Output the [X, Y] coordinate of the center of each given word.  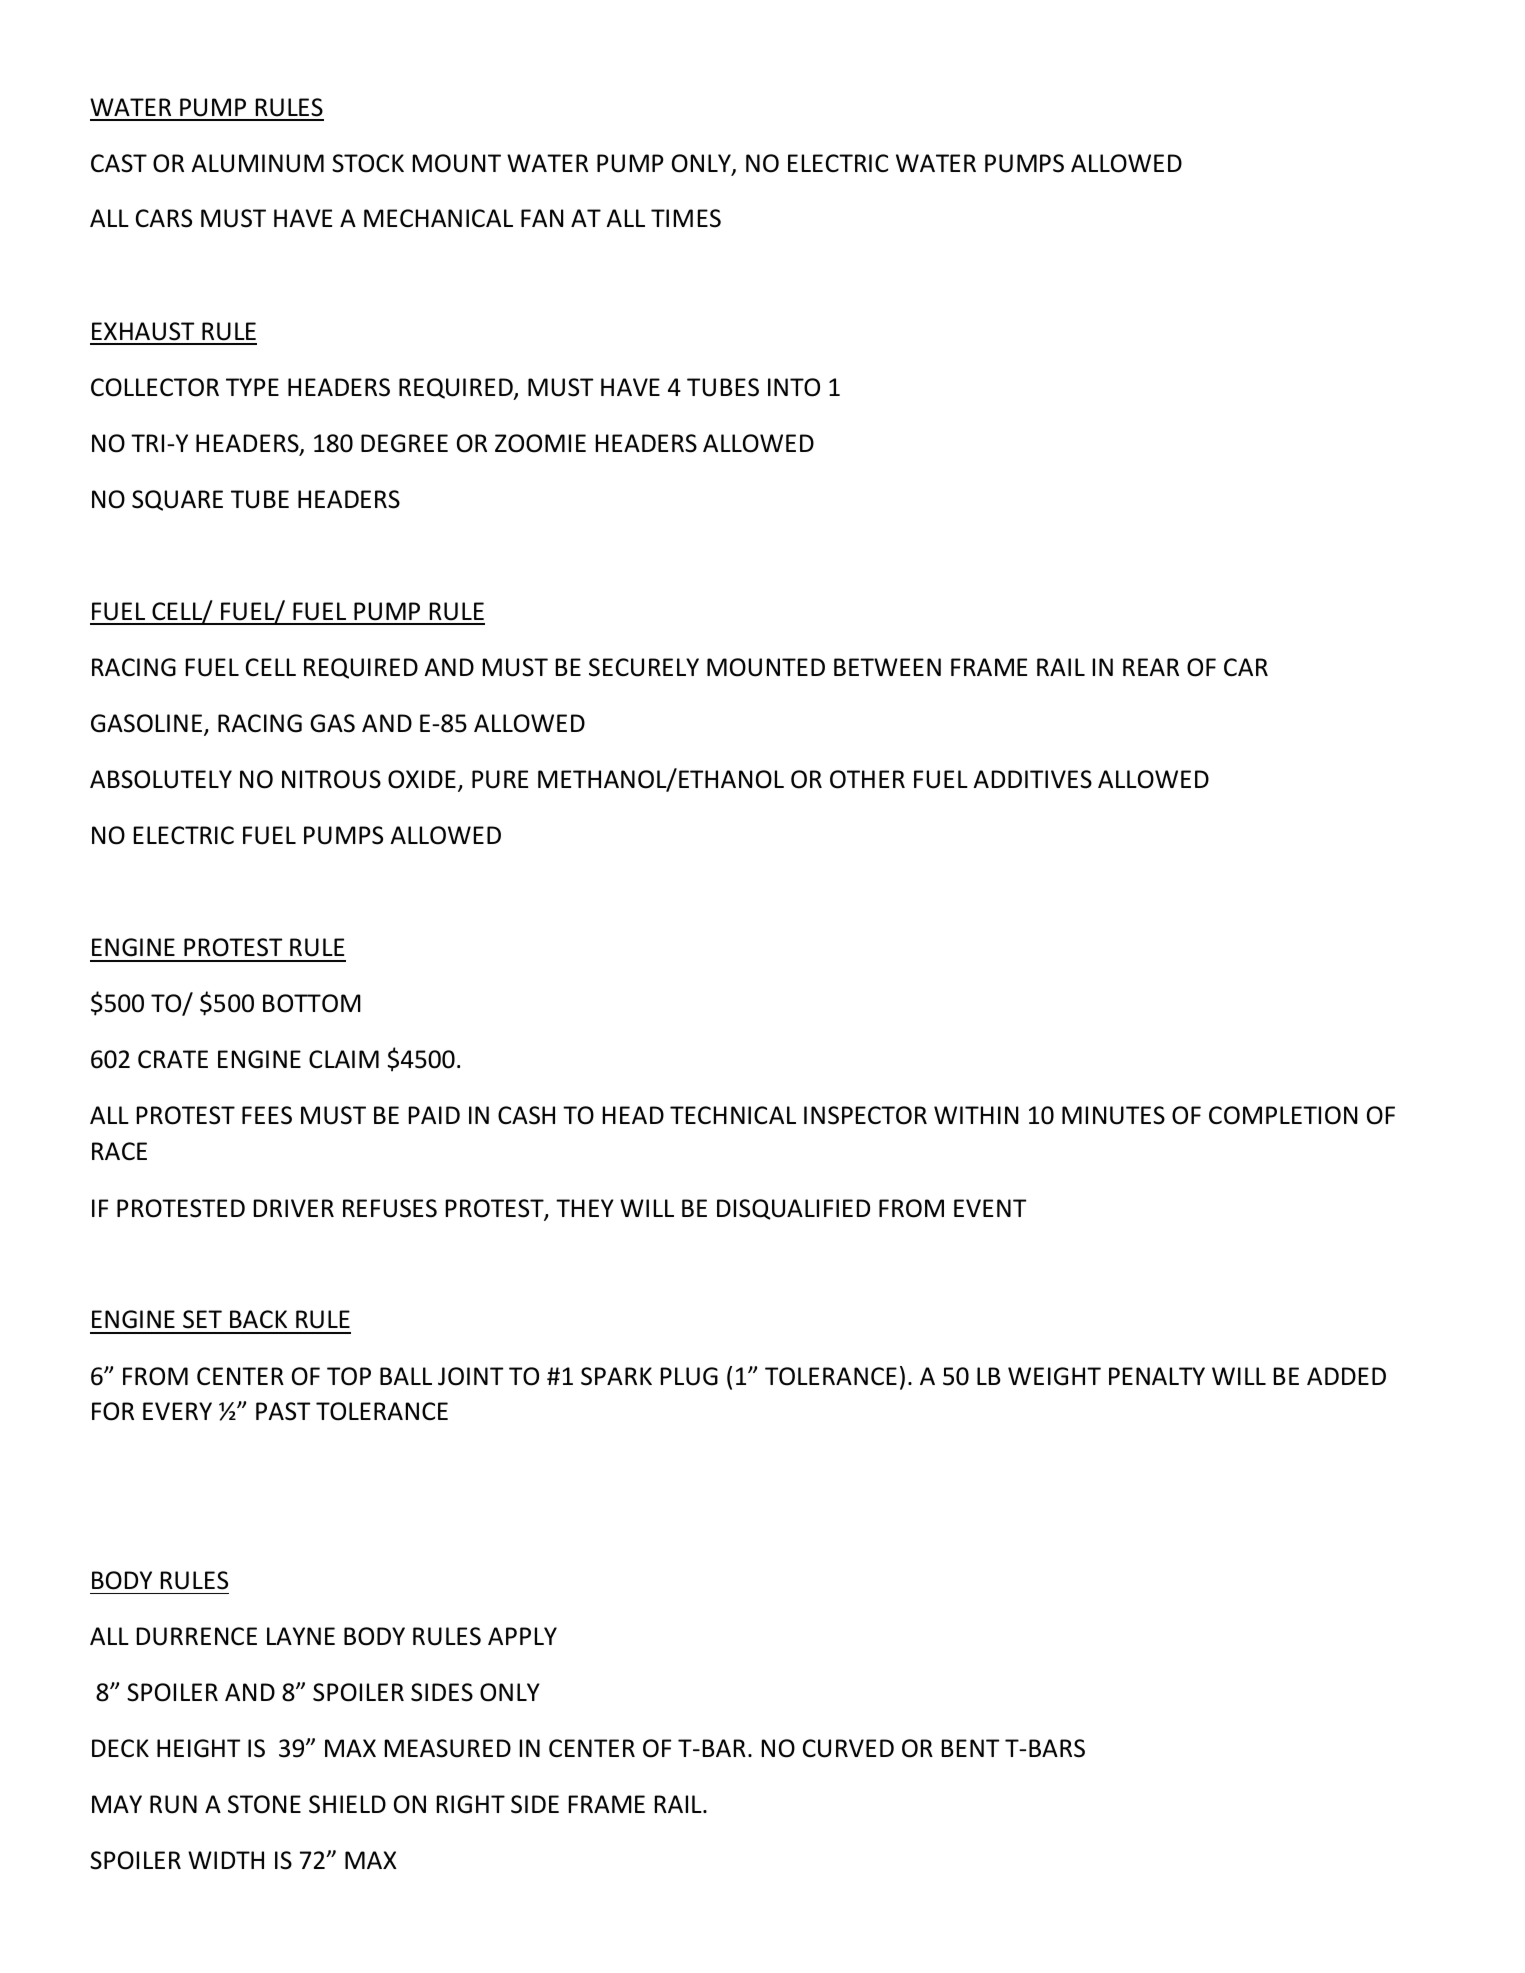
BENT [970, 1748]
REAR [1151, 667]
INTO [794, 387]
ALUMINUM [257, 163]
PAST [283, 1411]
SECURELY [644, 667]
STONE [264, 1804]
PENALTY [1157, 1376]
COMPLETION [1283, 1115]
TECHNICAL [733, 1115]
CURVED [848, 1748]
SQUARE [177, 500]
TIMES [686, 218]
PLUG [689, 1376]
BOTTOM [312, 1003]
